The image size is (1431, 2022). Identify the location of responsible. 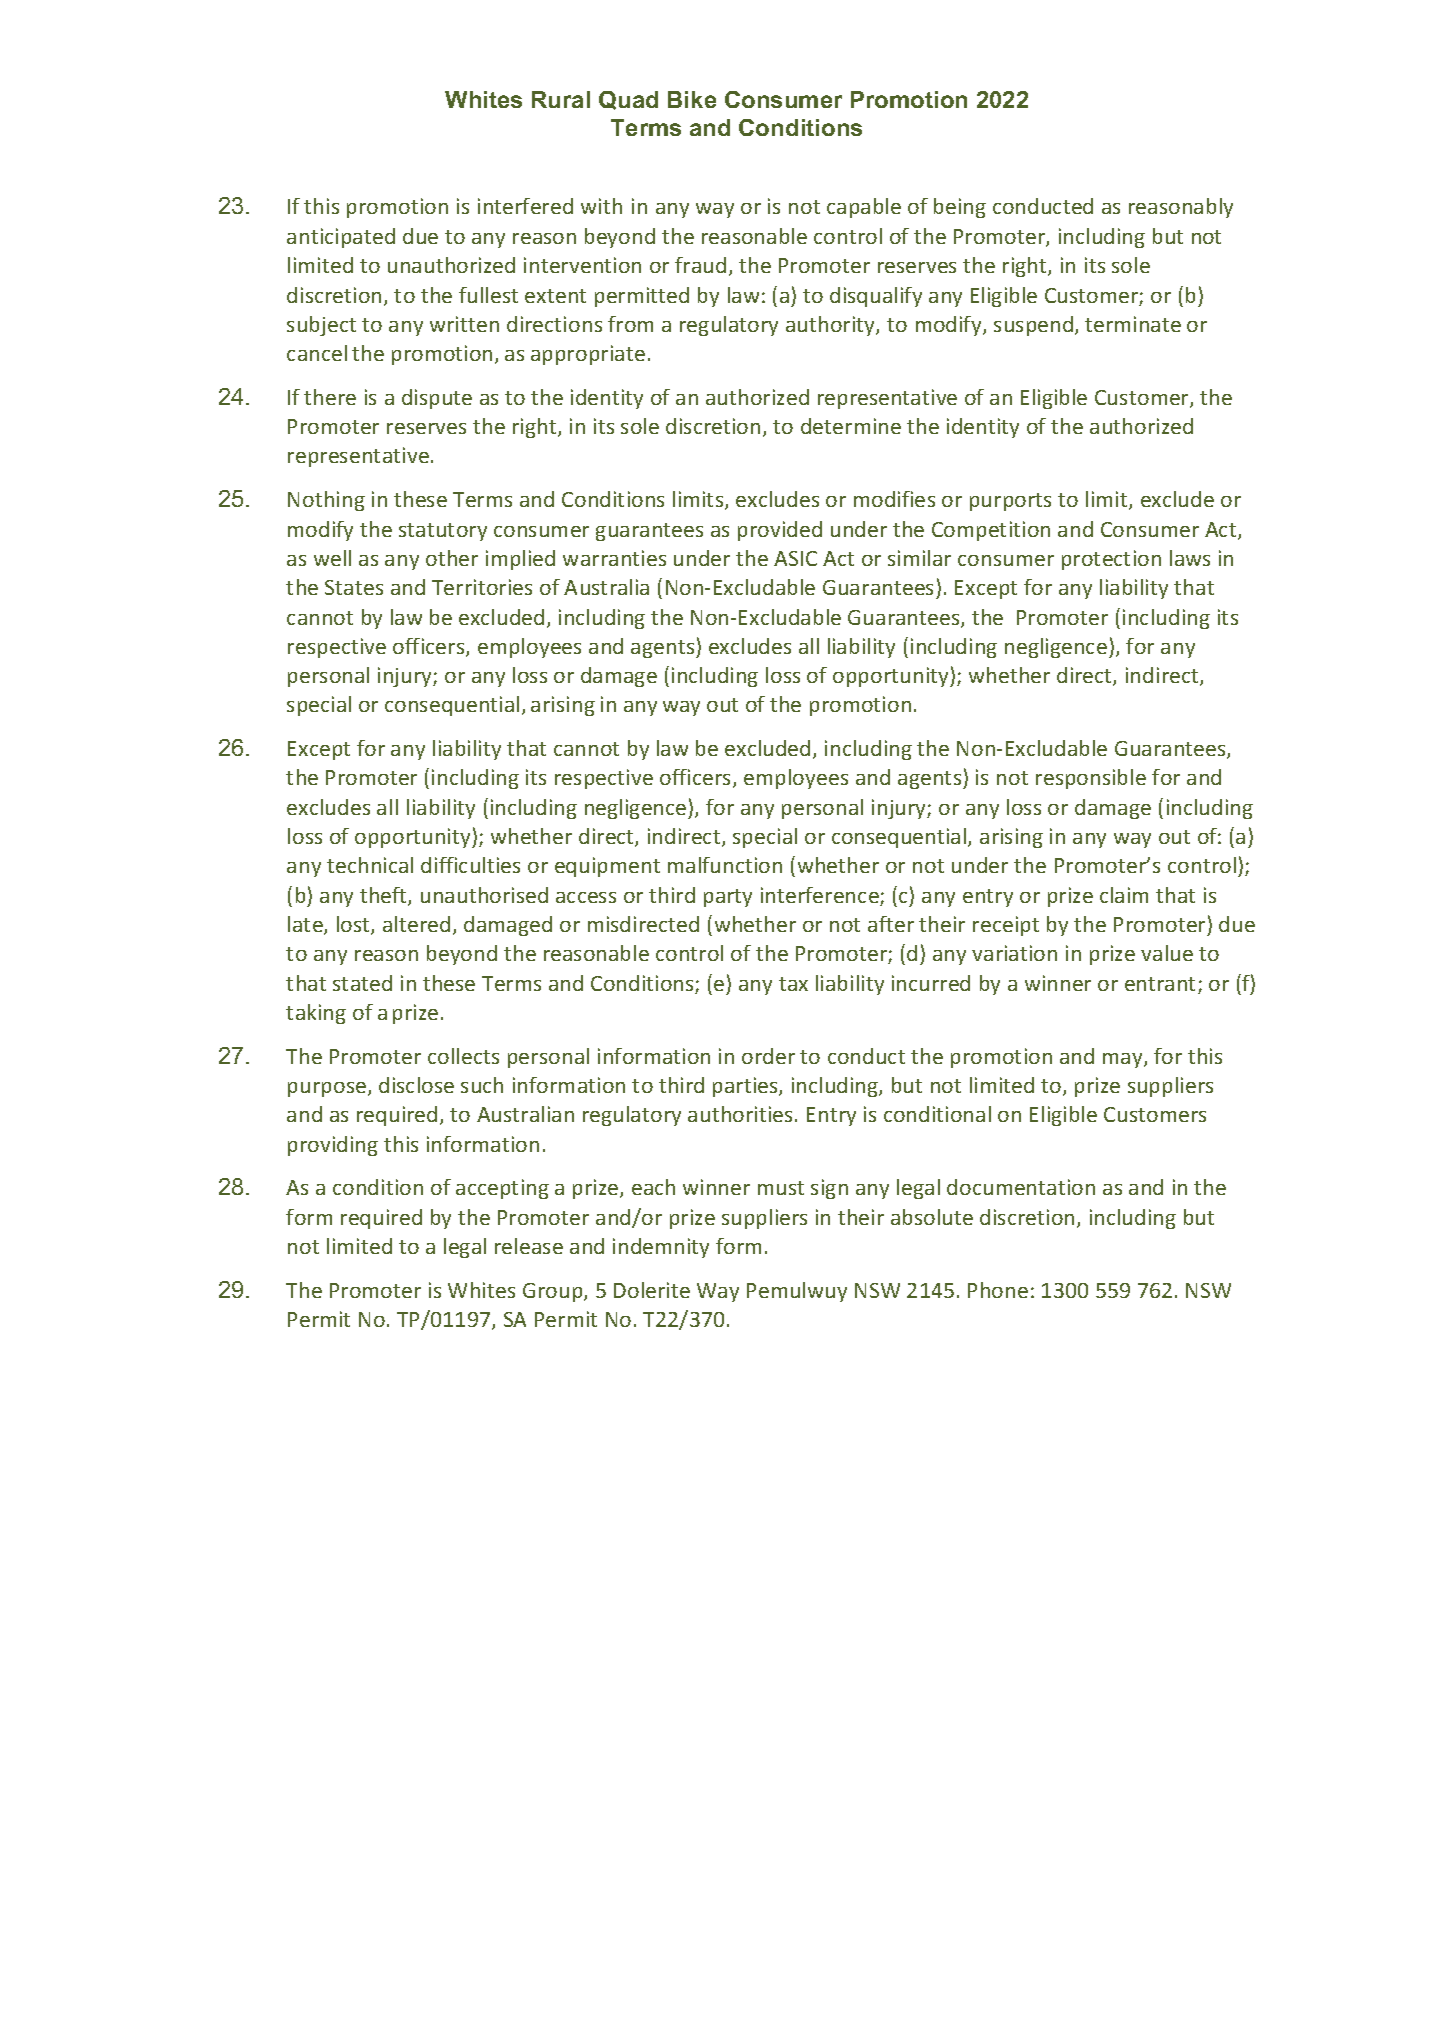
(1091, 779).
